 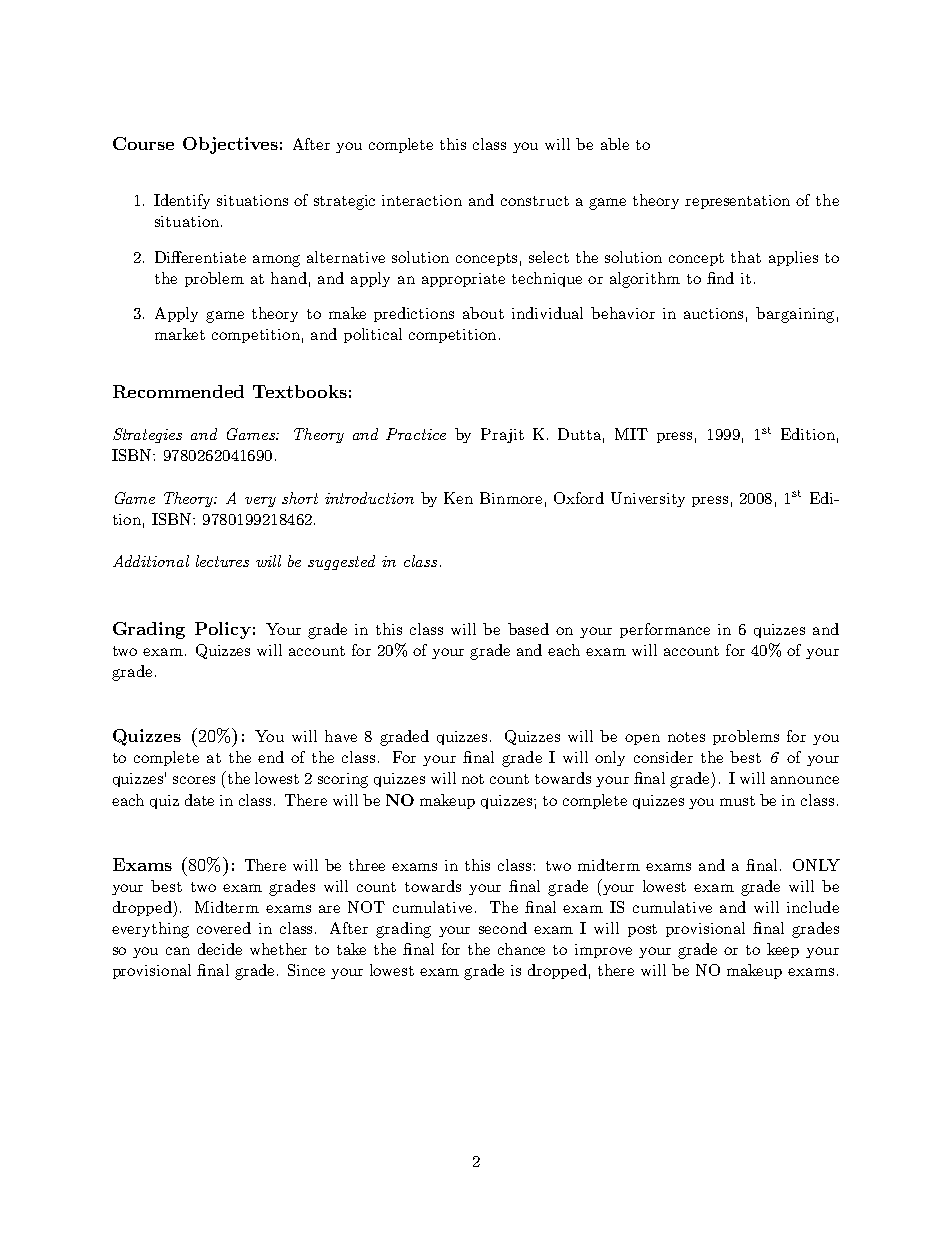 What do you see at coordinates (615, 144) in the document?
I see `able` at bounding box center [615, 144].
